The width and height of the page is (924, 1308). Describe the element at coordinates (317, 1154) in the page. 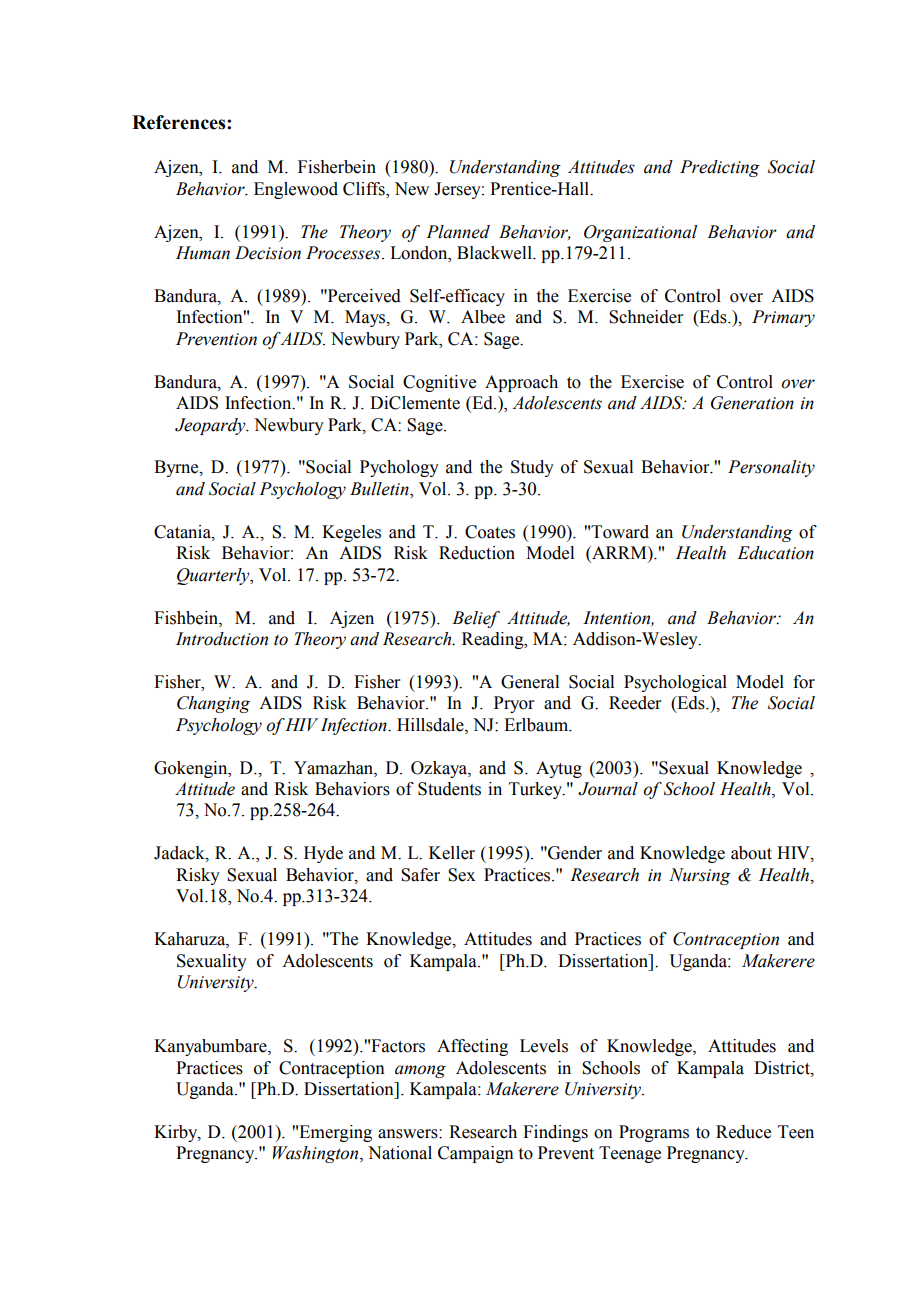

I see `Washington` at that location.
